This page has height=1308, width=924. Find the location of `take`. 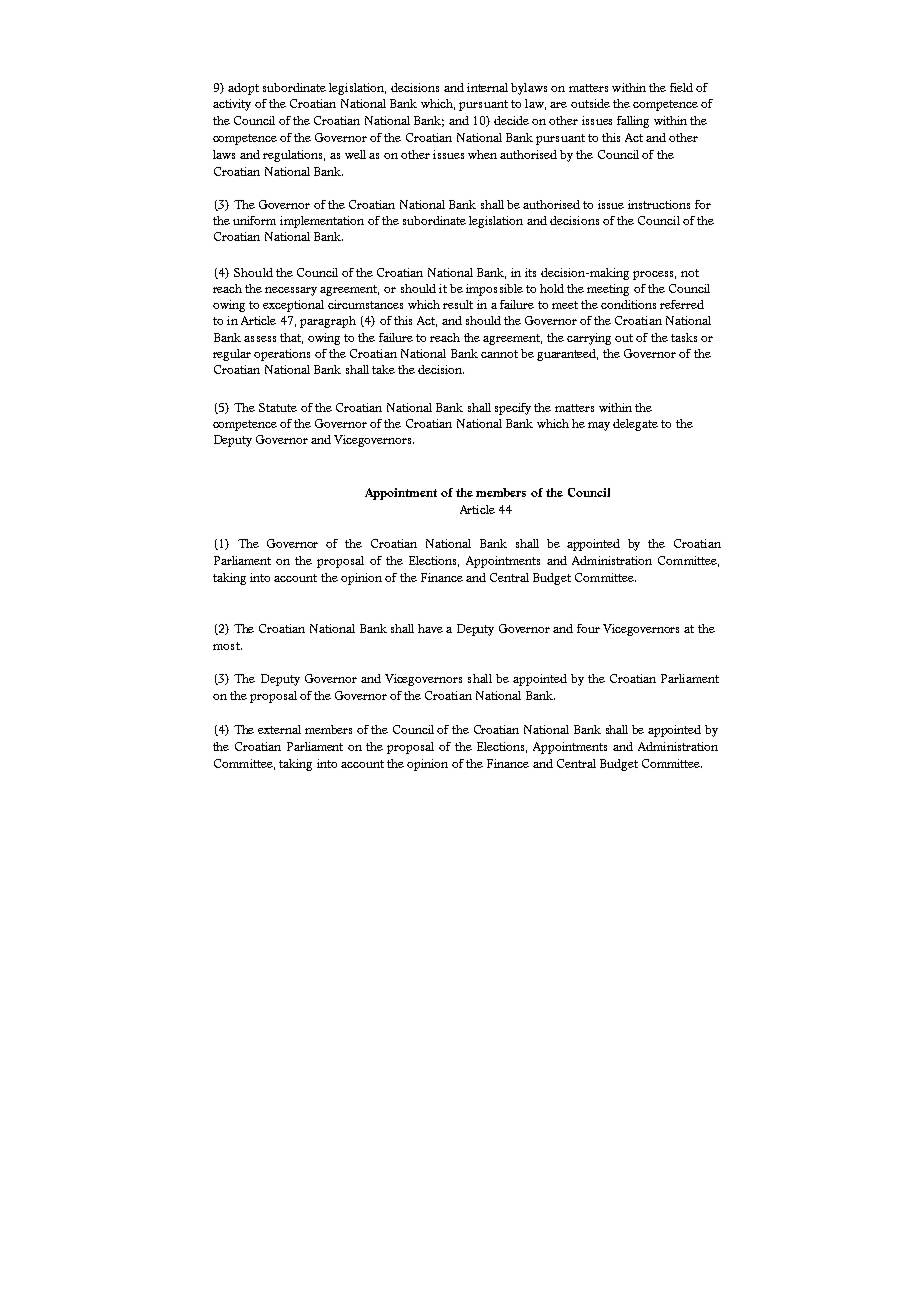

take is located at coordinates (383, 369).
